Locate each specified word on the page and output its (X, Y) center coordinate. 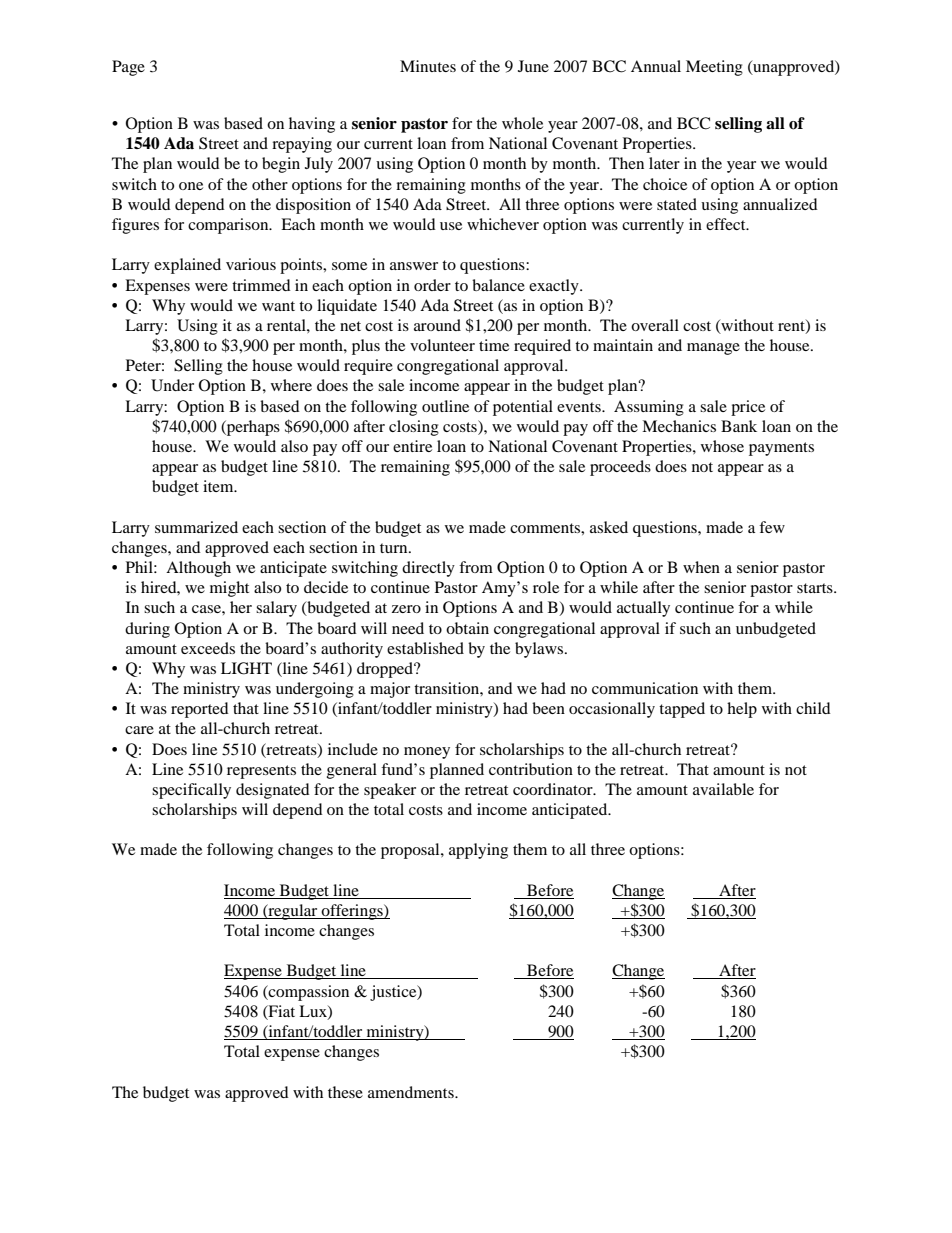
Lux (314, 1012)
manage (713, 349)
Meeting (714, 68)
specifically (191, 791)
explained (187, 266)
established (425, 648)
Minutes (428, 66)
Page (128, 68)
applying (478, 851)
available (723, 789)
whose (722, 446)
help (742, 710)
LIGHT (246, 668)
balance (498, 285)
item (219, 486)
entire (412, 446)
